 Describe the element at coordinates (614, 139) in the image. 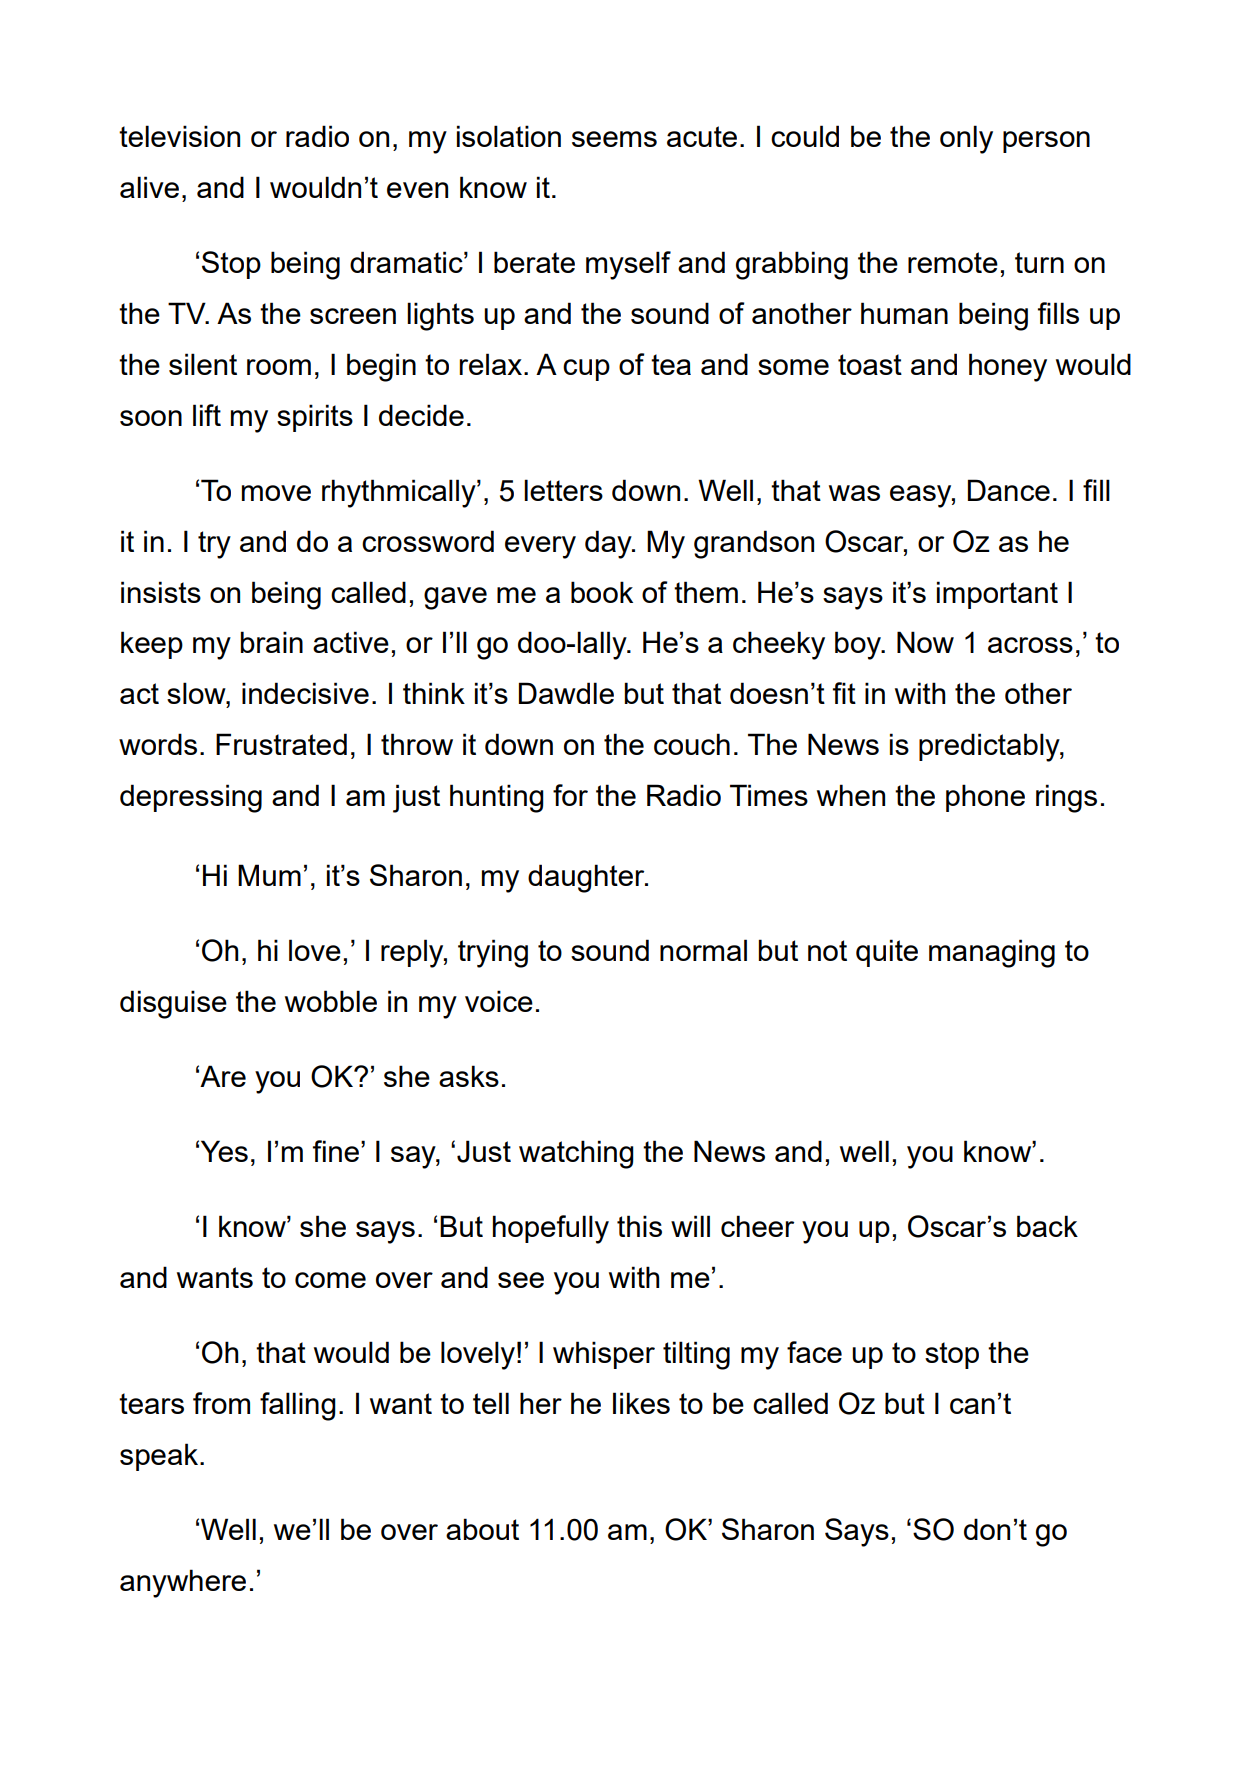

I see `seems` at that location.
